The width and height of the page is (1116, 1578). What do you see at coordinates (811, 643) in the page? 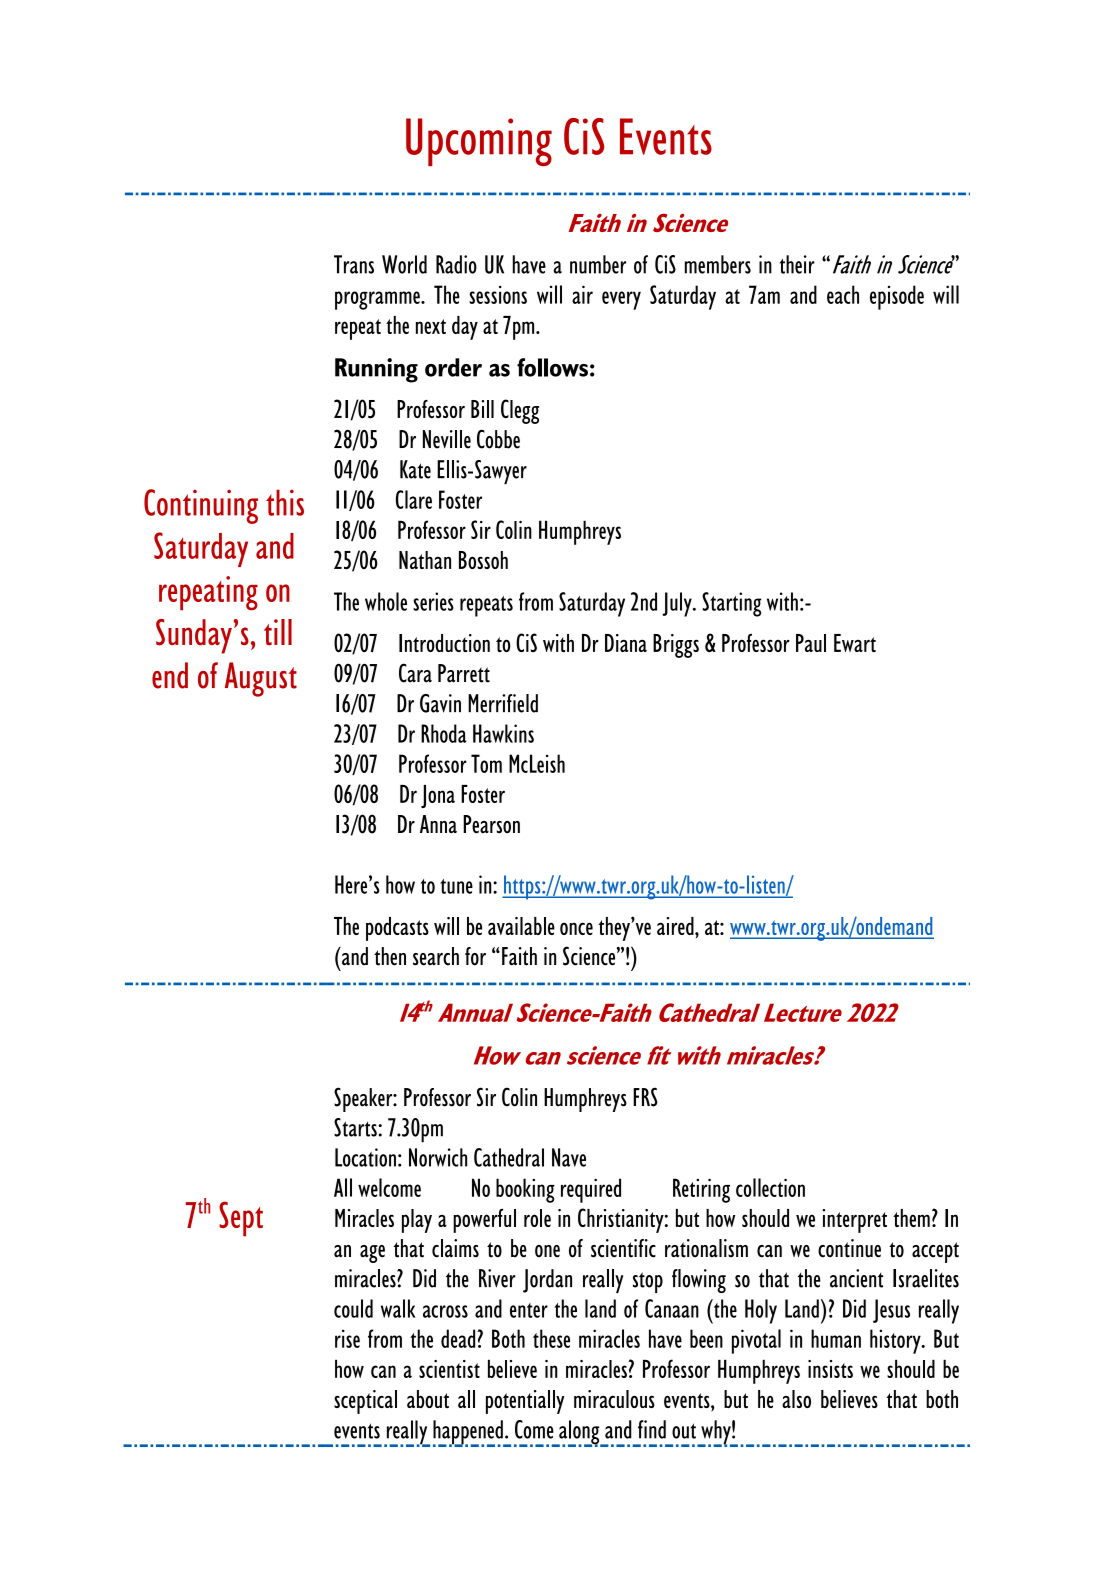
I see `Paul` at bounding box center [811, 643].
